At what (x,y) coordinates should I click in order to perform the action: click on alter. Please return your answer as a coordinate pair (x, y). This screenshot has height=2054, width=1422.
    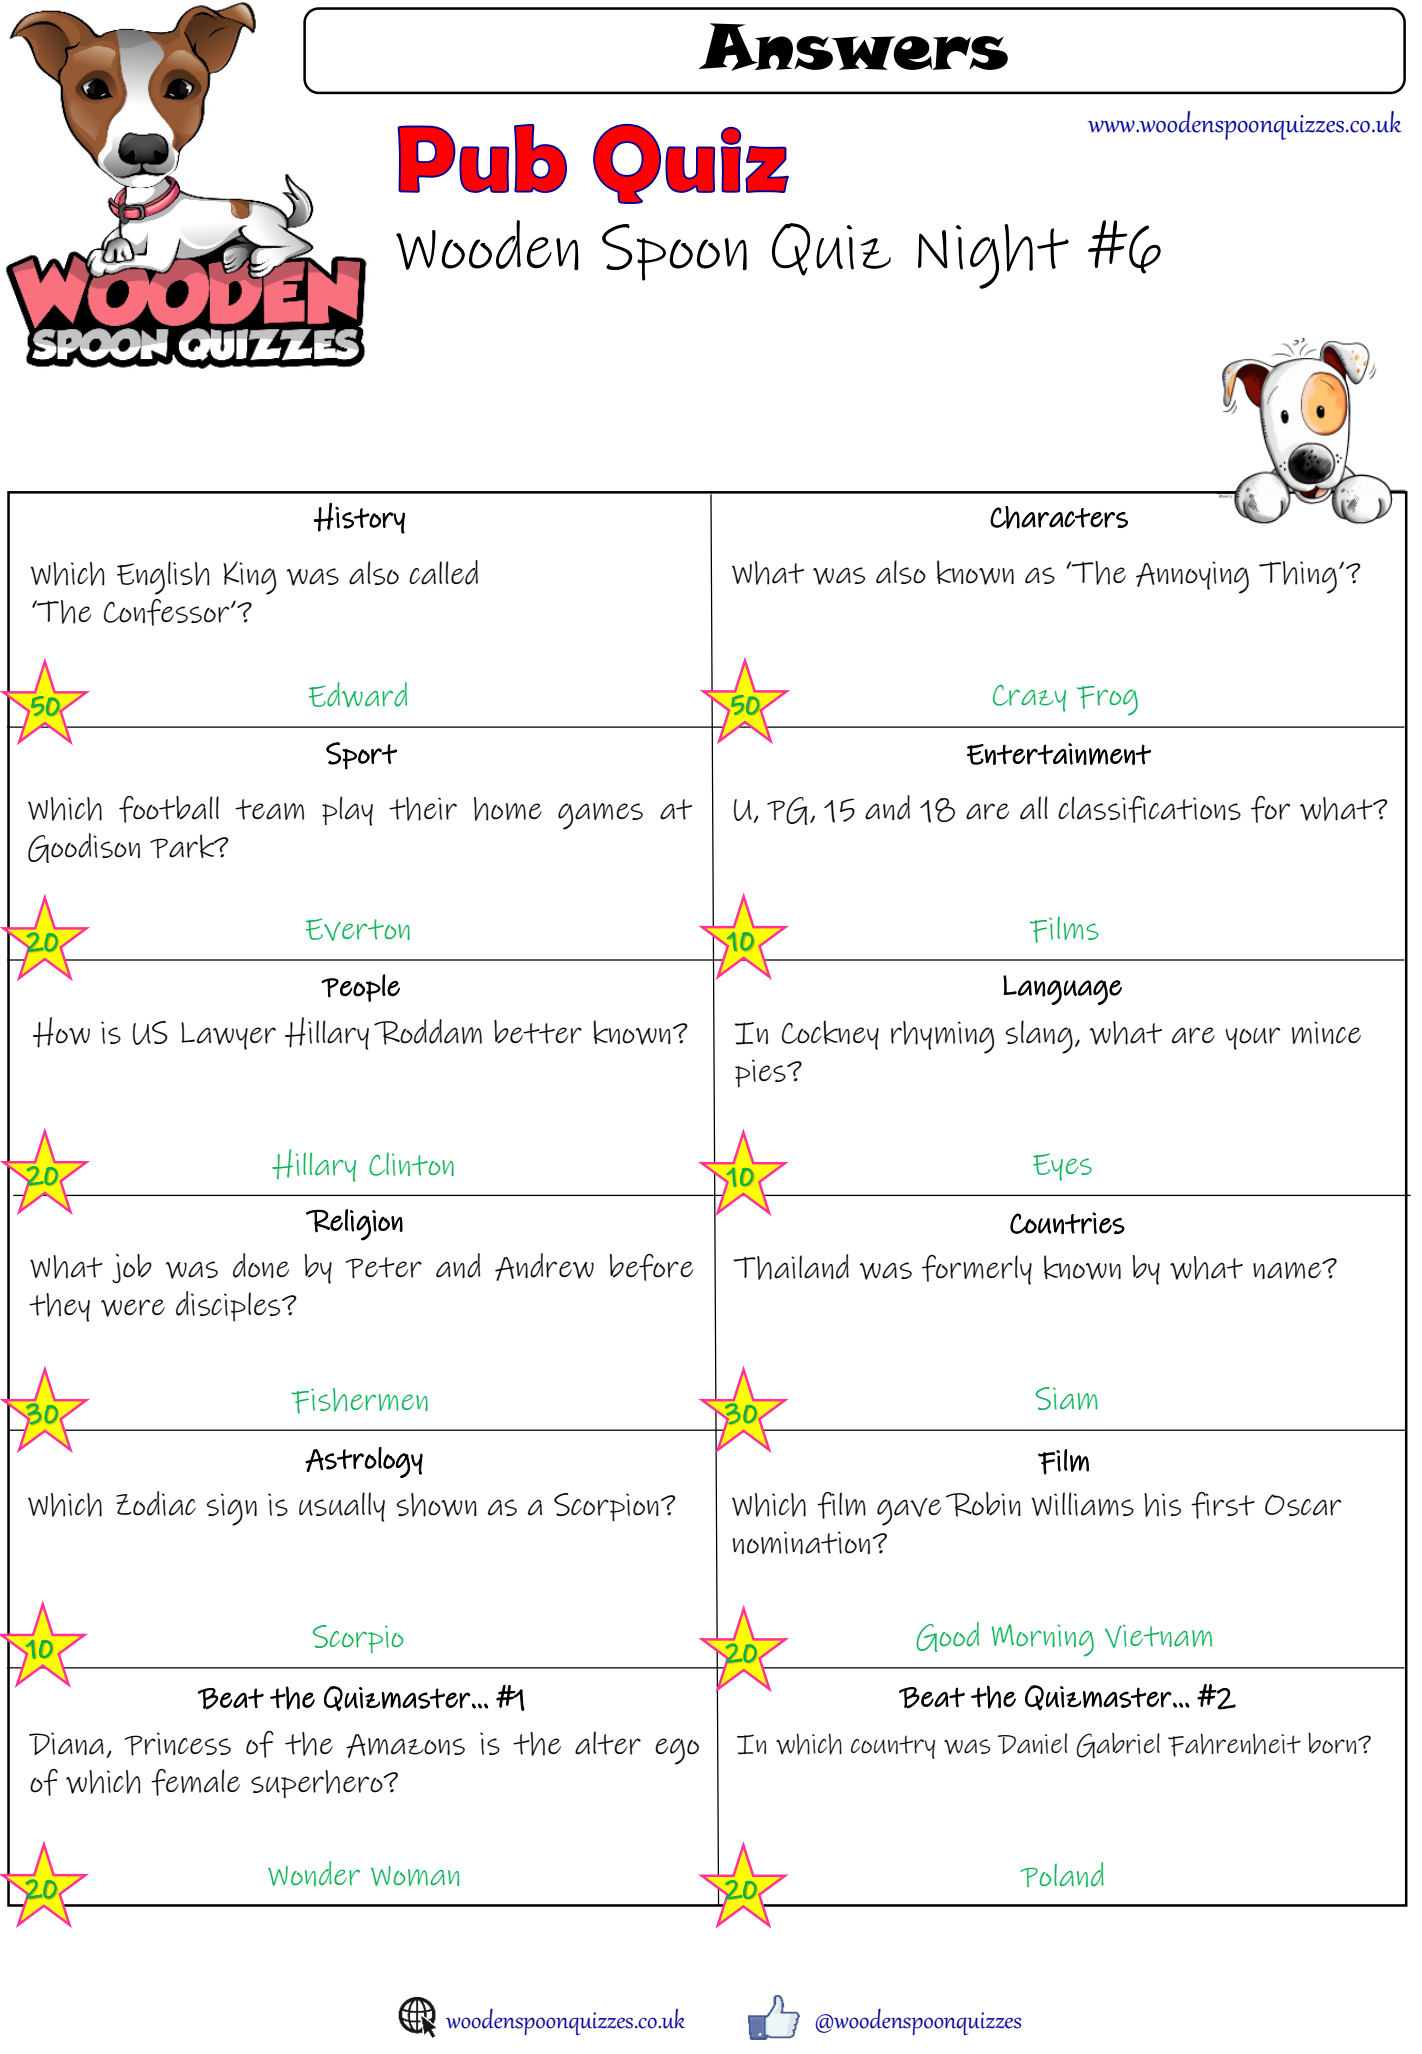
    Looking at the image, I should click on (608, 1743).
